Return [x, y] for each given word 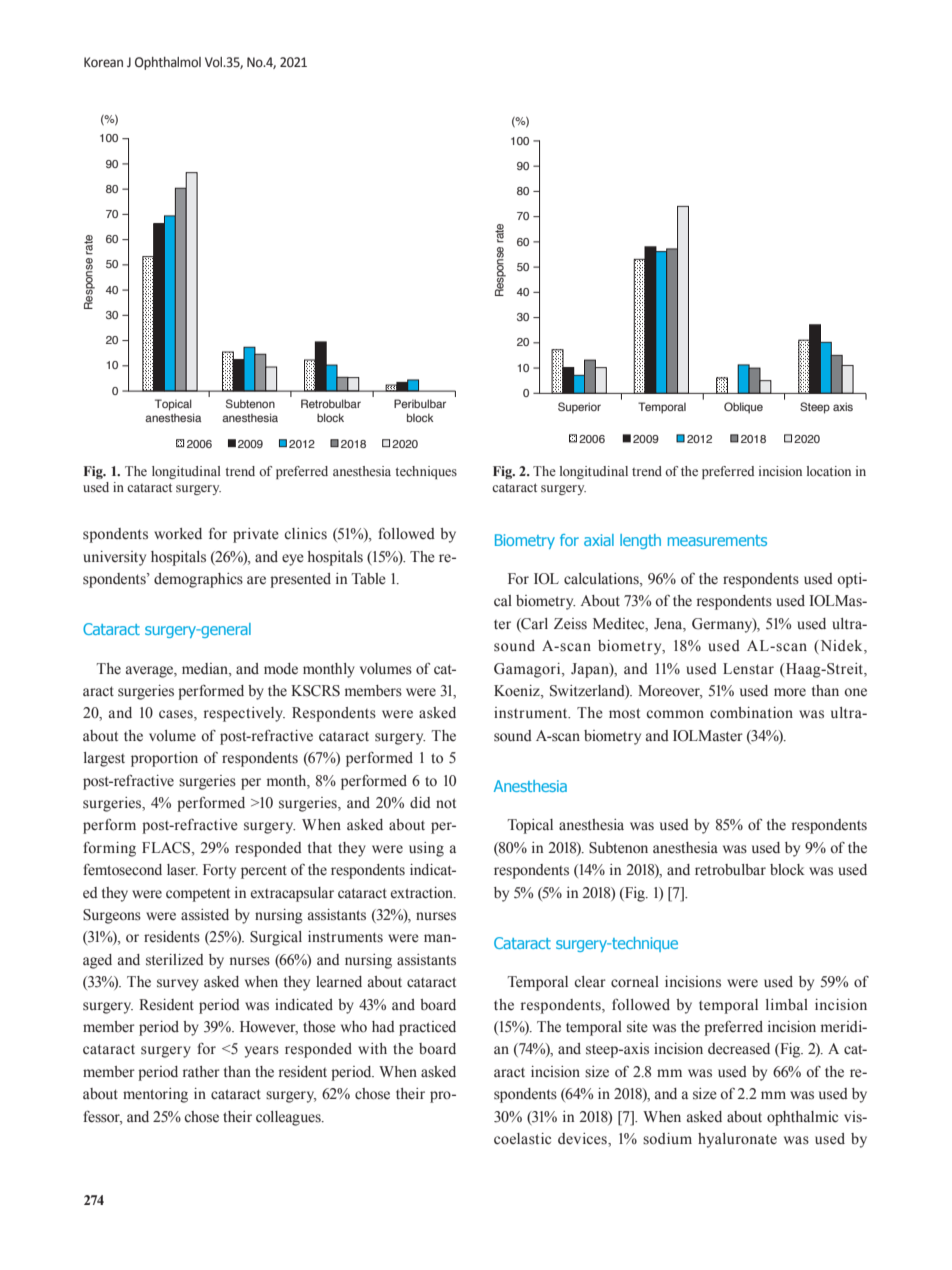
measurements [717, 540]
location [829, 471]
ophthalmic [802, 1118]
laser [182, 870]
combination [751, 713]
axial [599, 540]
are [256, 580]
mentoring [155, 1095]
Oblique [743, 408]
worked [178, 534]
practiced [427, 1028]
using [426, 849]
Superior [579, 408]
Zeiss [570, 624]
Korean [103, 62]
